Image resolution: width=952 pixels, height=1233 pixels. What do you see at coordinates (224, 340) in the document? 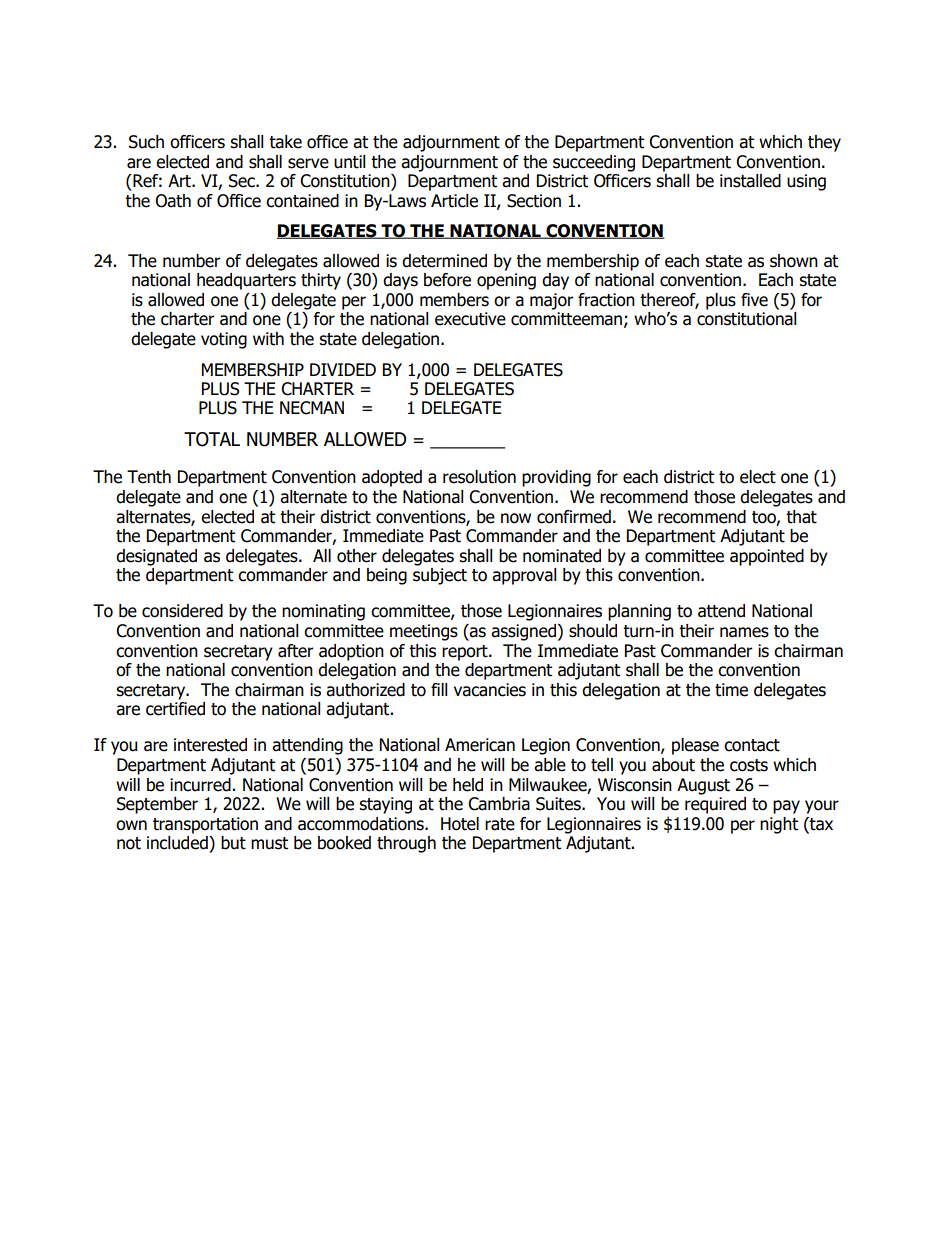
I see `voting` at bounding box center [224, 340].
